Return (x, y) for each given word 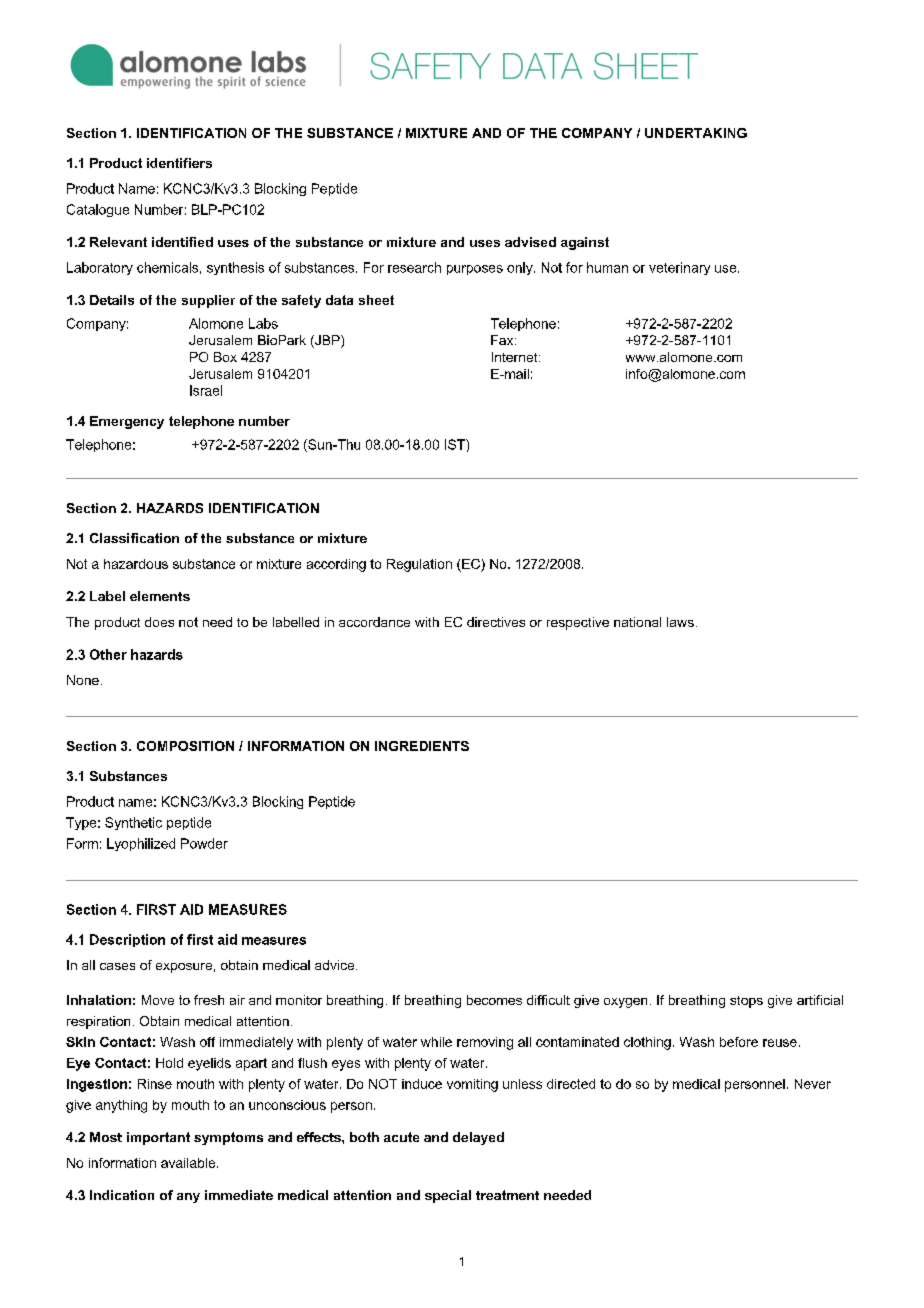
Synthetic (133, 823)
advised (530, 242)
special (448, 1196)
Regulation (419, 565)
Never (813, 1084)
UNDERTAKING (696, 133)
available (189, 1163)
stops (746, 1002)
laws (680, 622)
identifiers (179, 163)
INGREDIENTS (422, 746)
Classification (134, 538)
